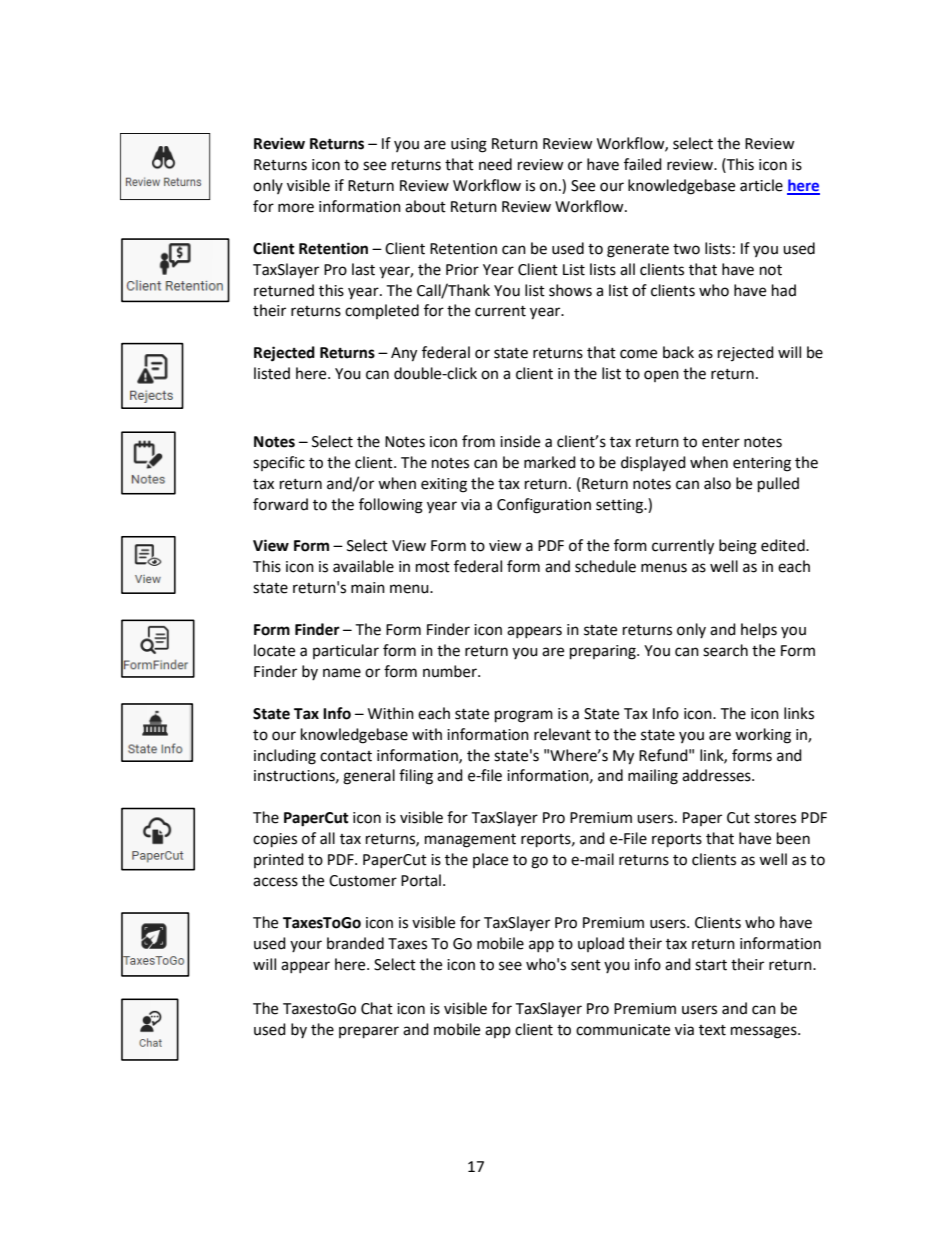  I want to click on Chat, so click(377, 1008).
